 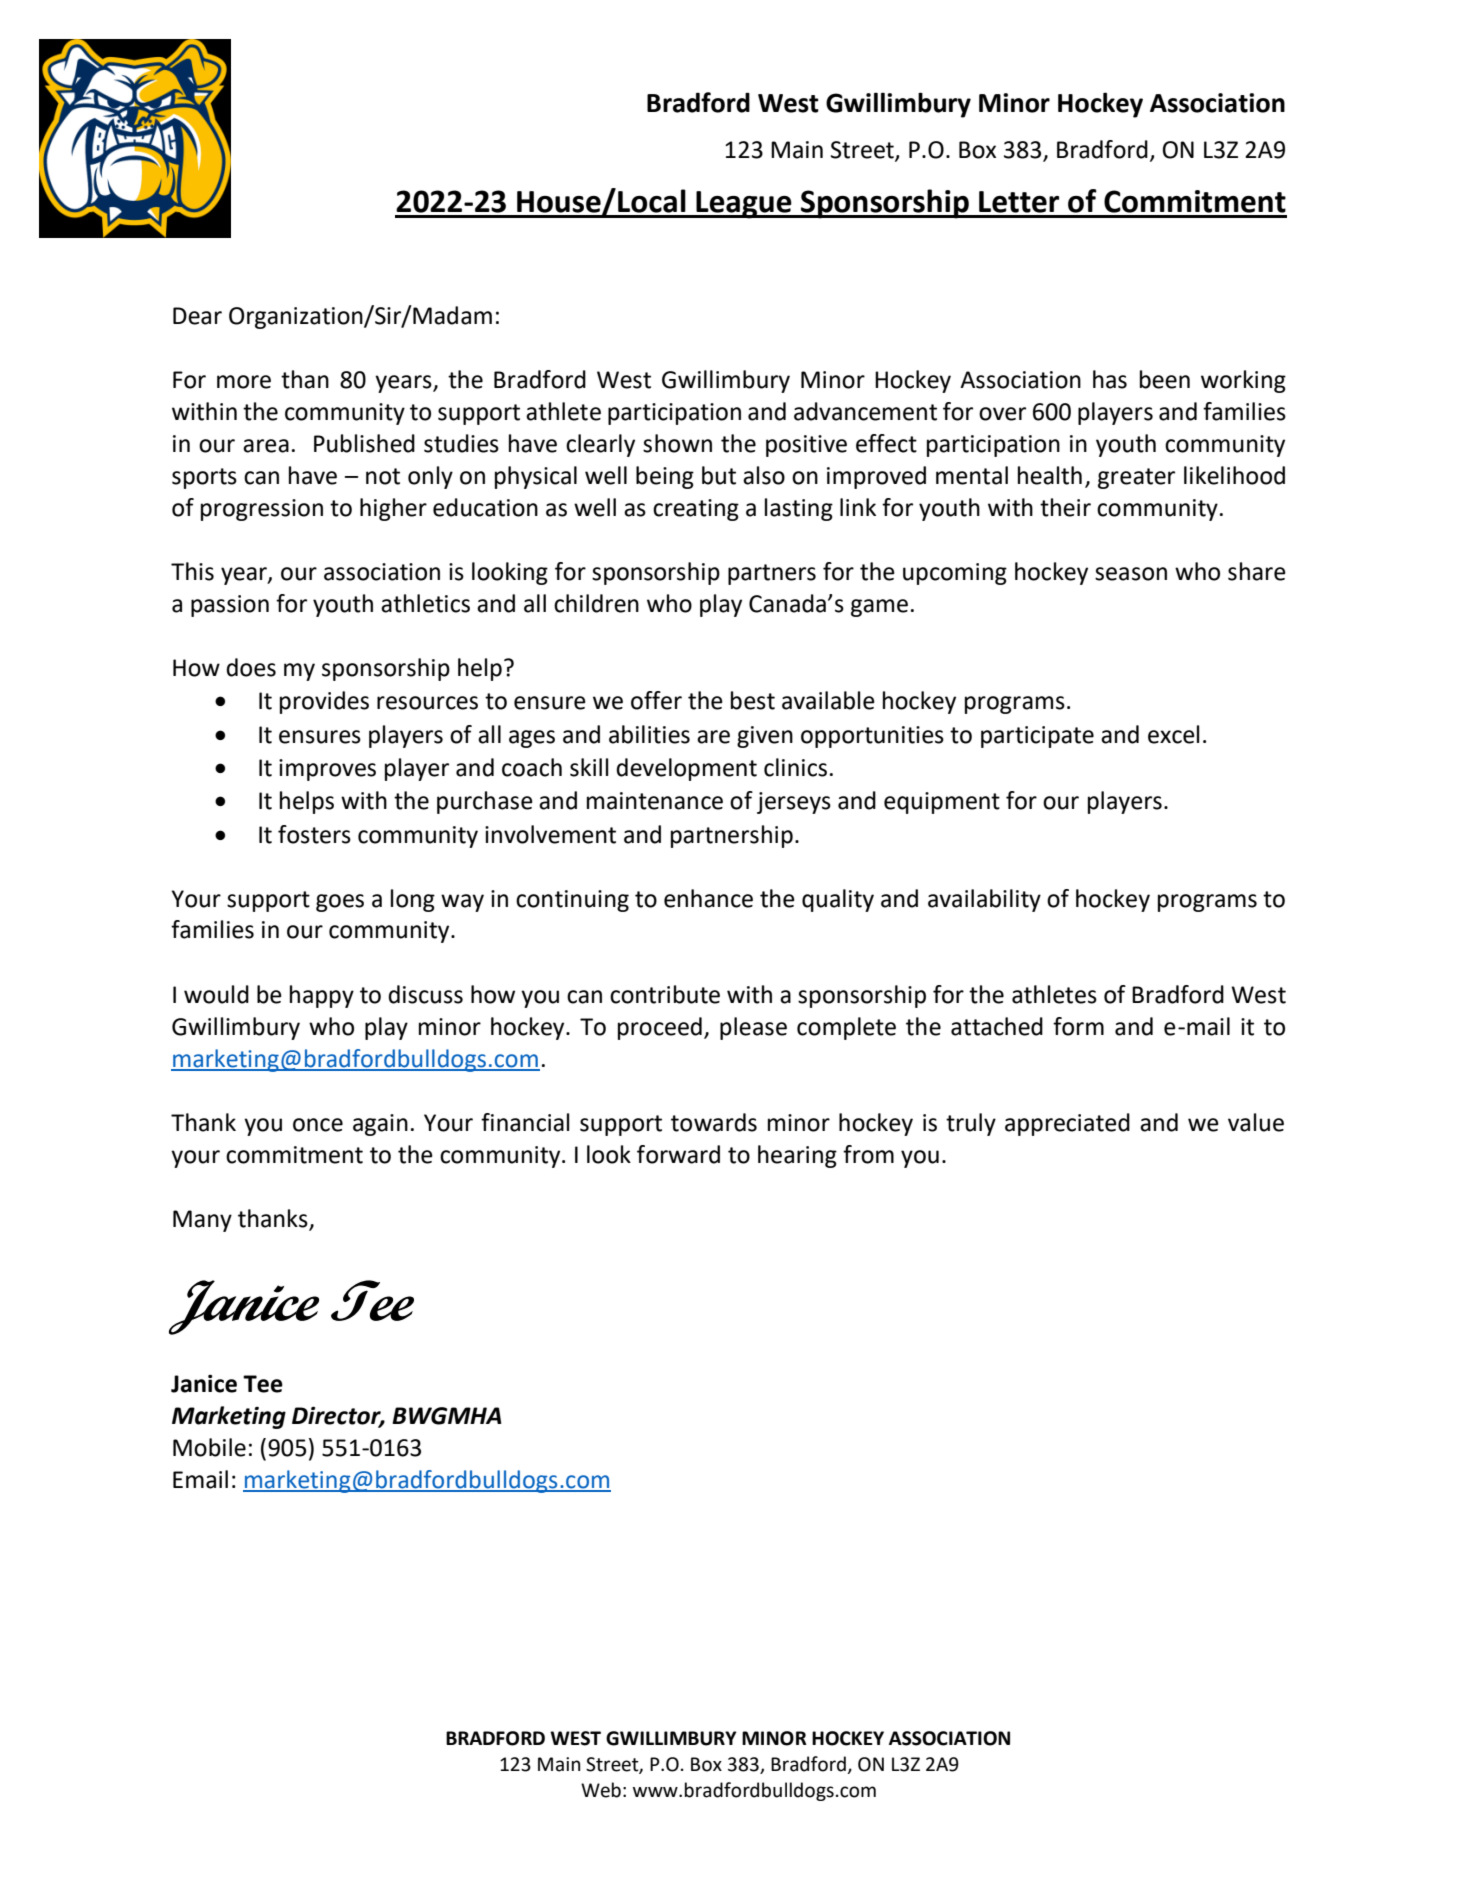 What do you see at coordinates (753, 1028) in the screenshot?
I see `please` at bounding box center [753, 1028].
